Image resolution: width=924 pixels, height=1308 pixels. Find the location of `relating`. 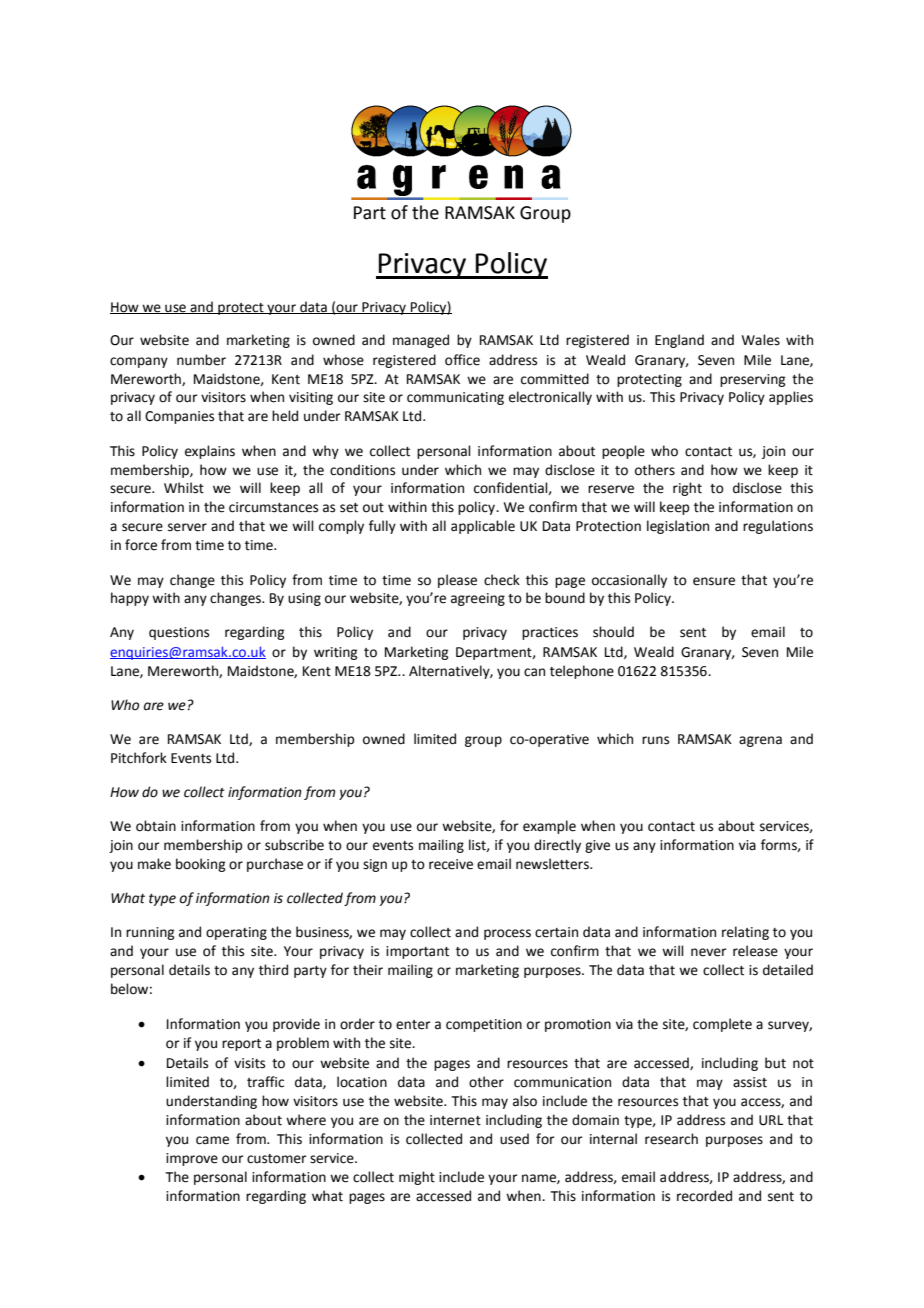

relating is located at coordinates (745, 933).
